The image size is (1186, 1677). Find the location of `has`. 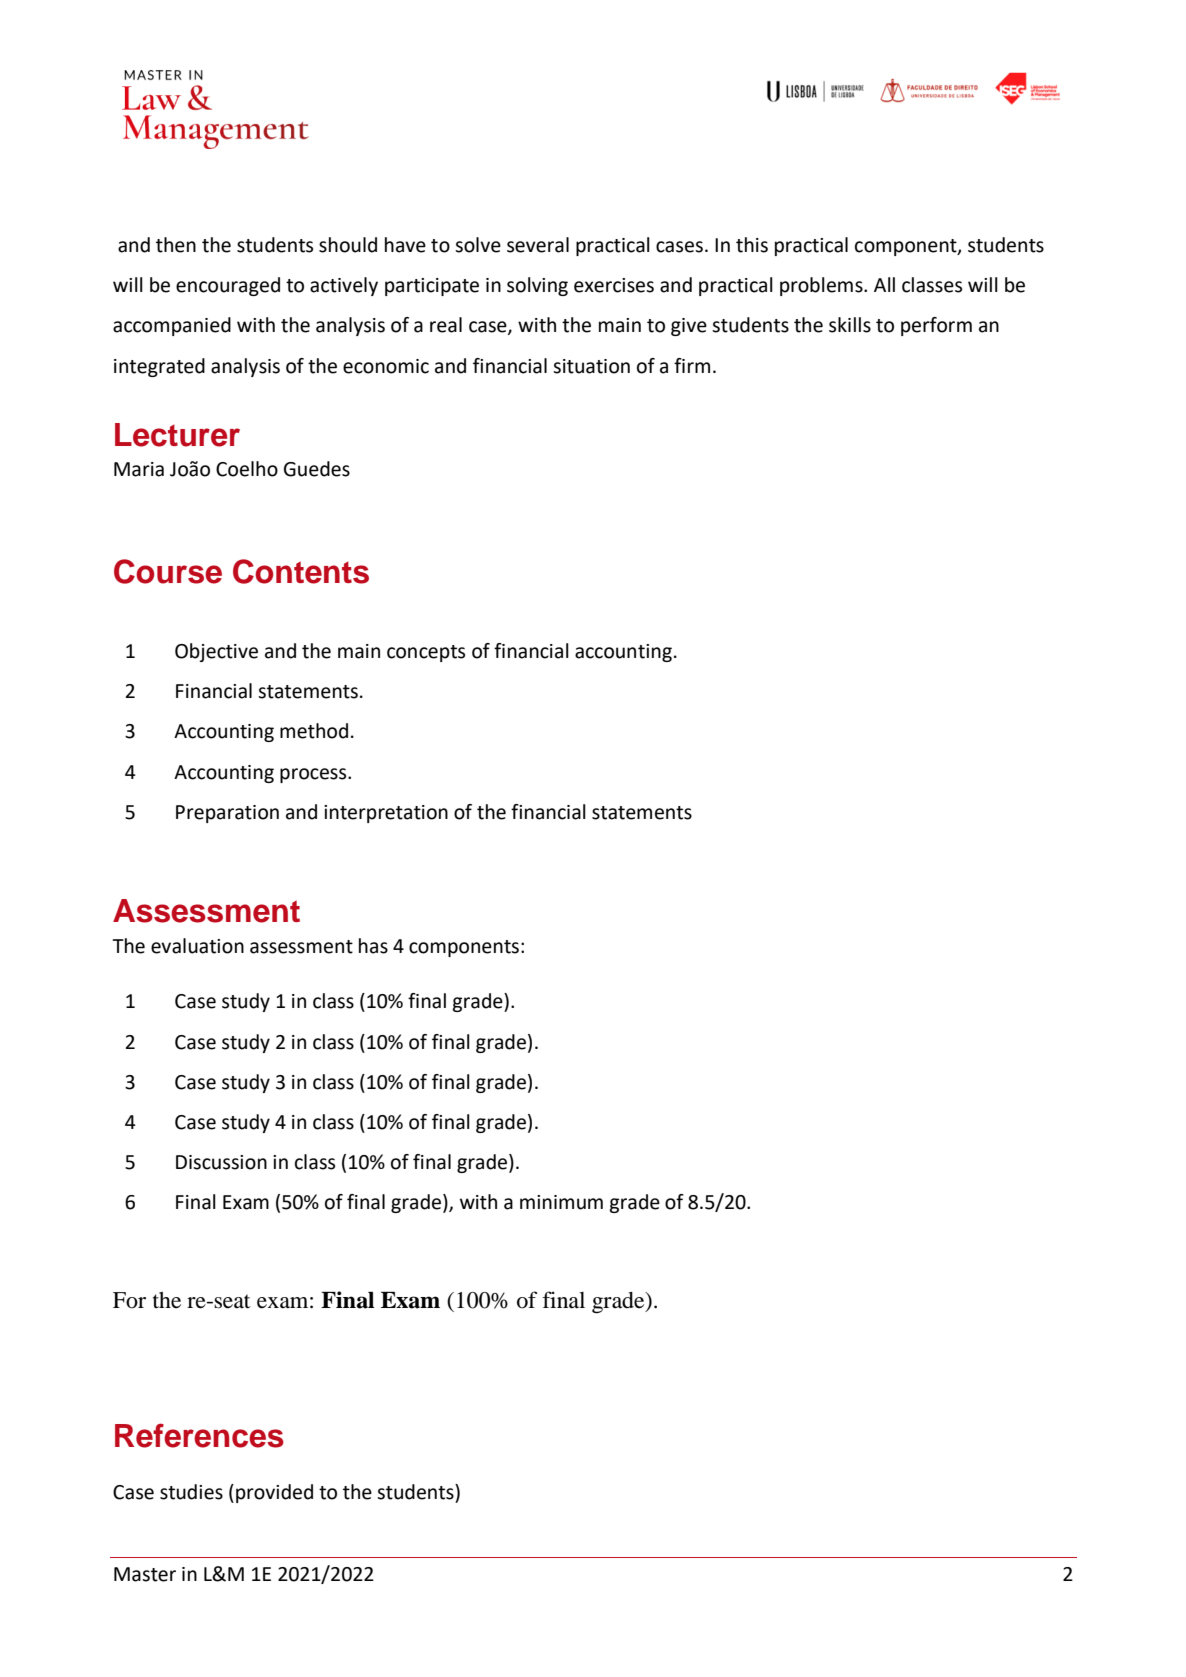

has is located at coordinates (373, 946).
